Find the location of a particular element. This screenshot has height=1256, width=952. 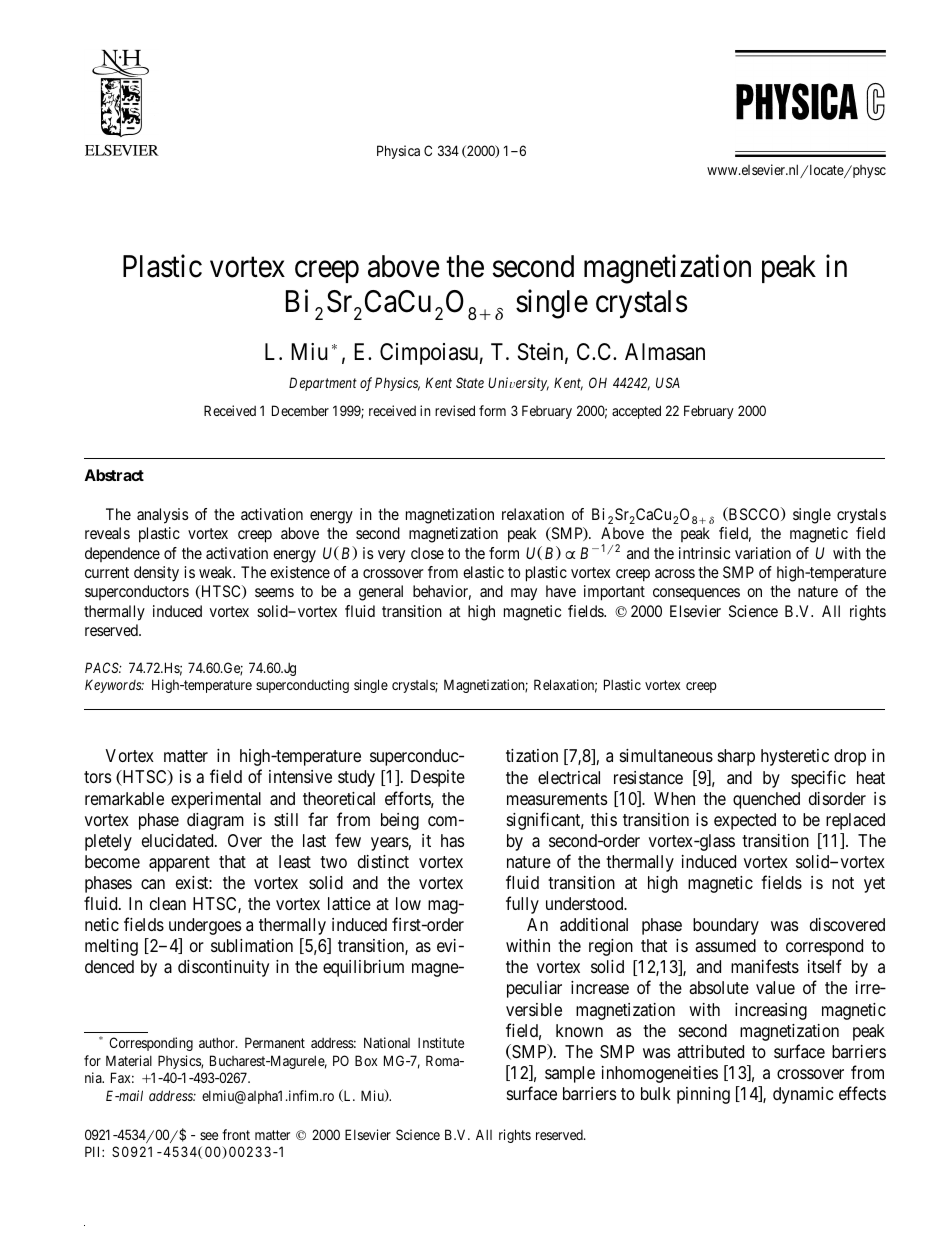

Despite is located at coordinates (438, 778).
